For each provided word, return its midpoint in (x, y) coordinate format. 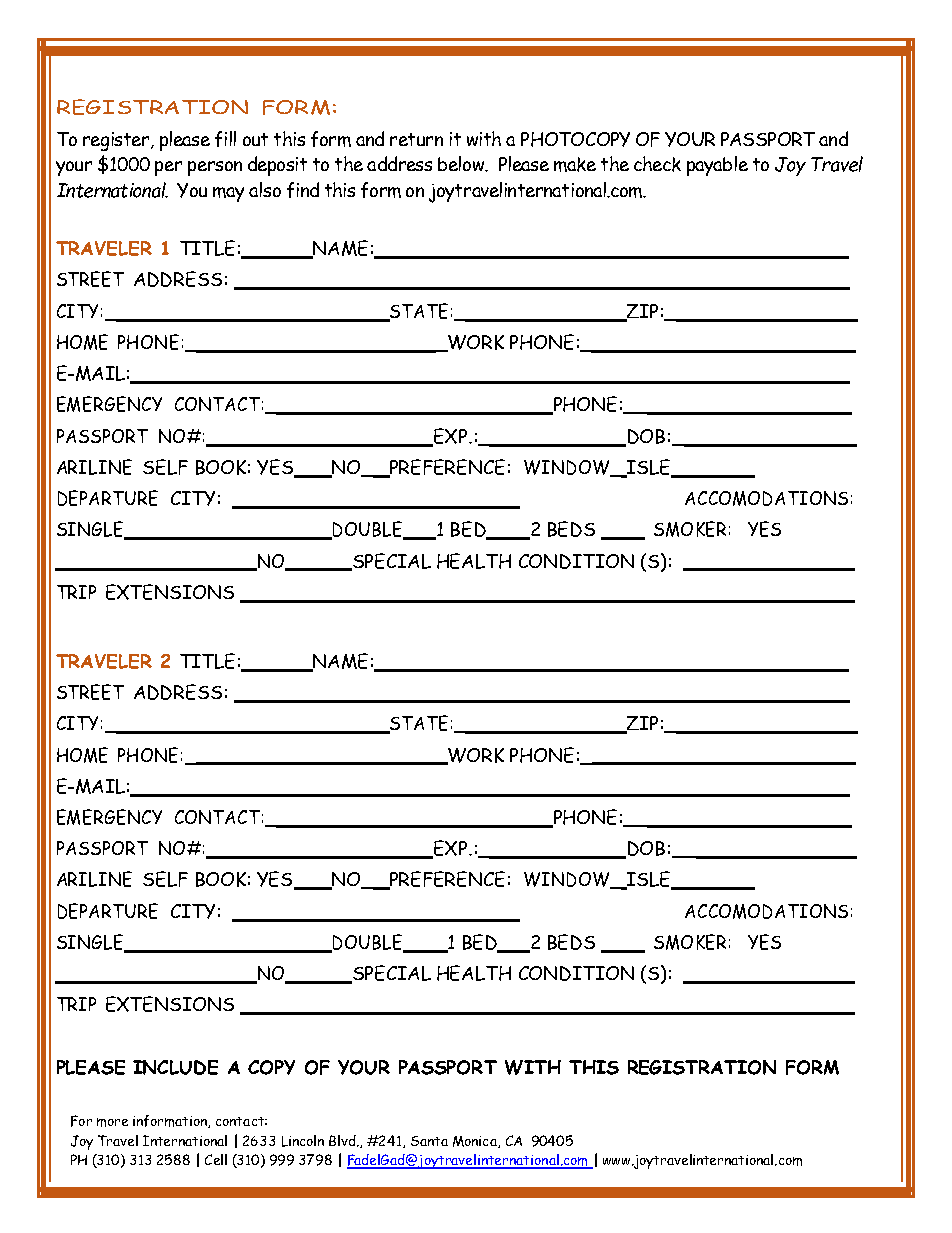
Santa (429, 1141)
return (416, 139)
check (657, 164)
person (215, 168)
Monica (476, 1142)
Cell (216, 1159)
